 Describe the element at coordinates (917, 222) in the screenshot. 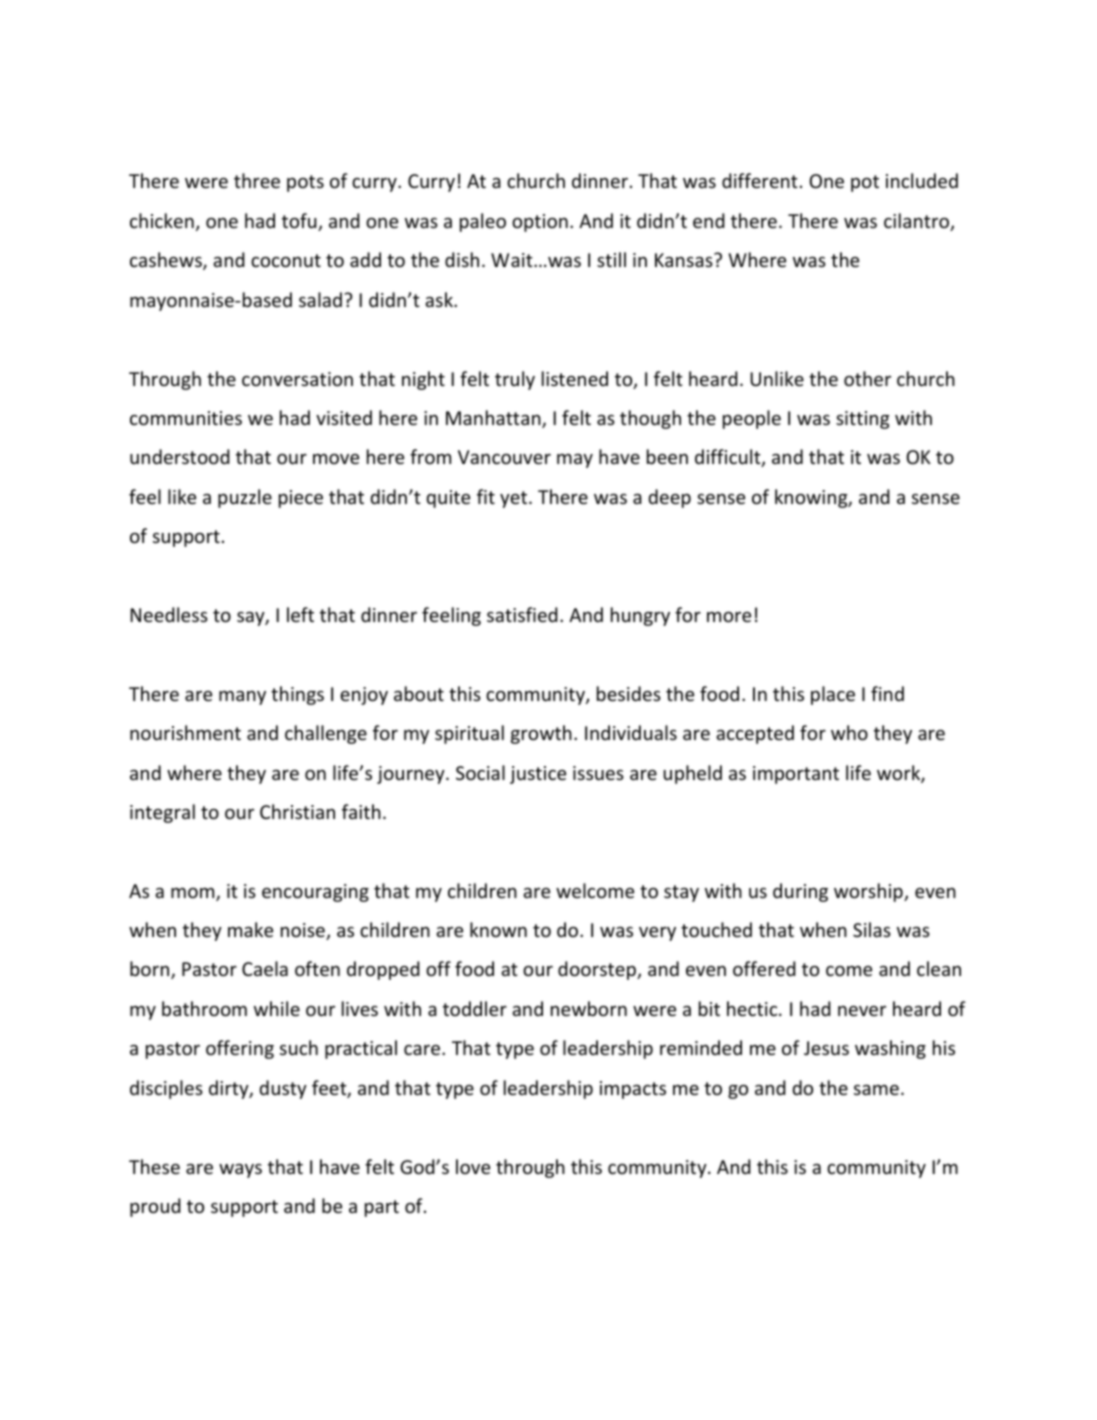

I see `cilantro` at that location.
